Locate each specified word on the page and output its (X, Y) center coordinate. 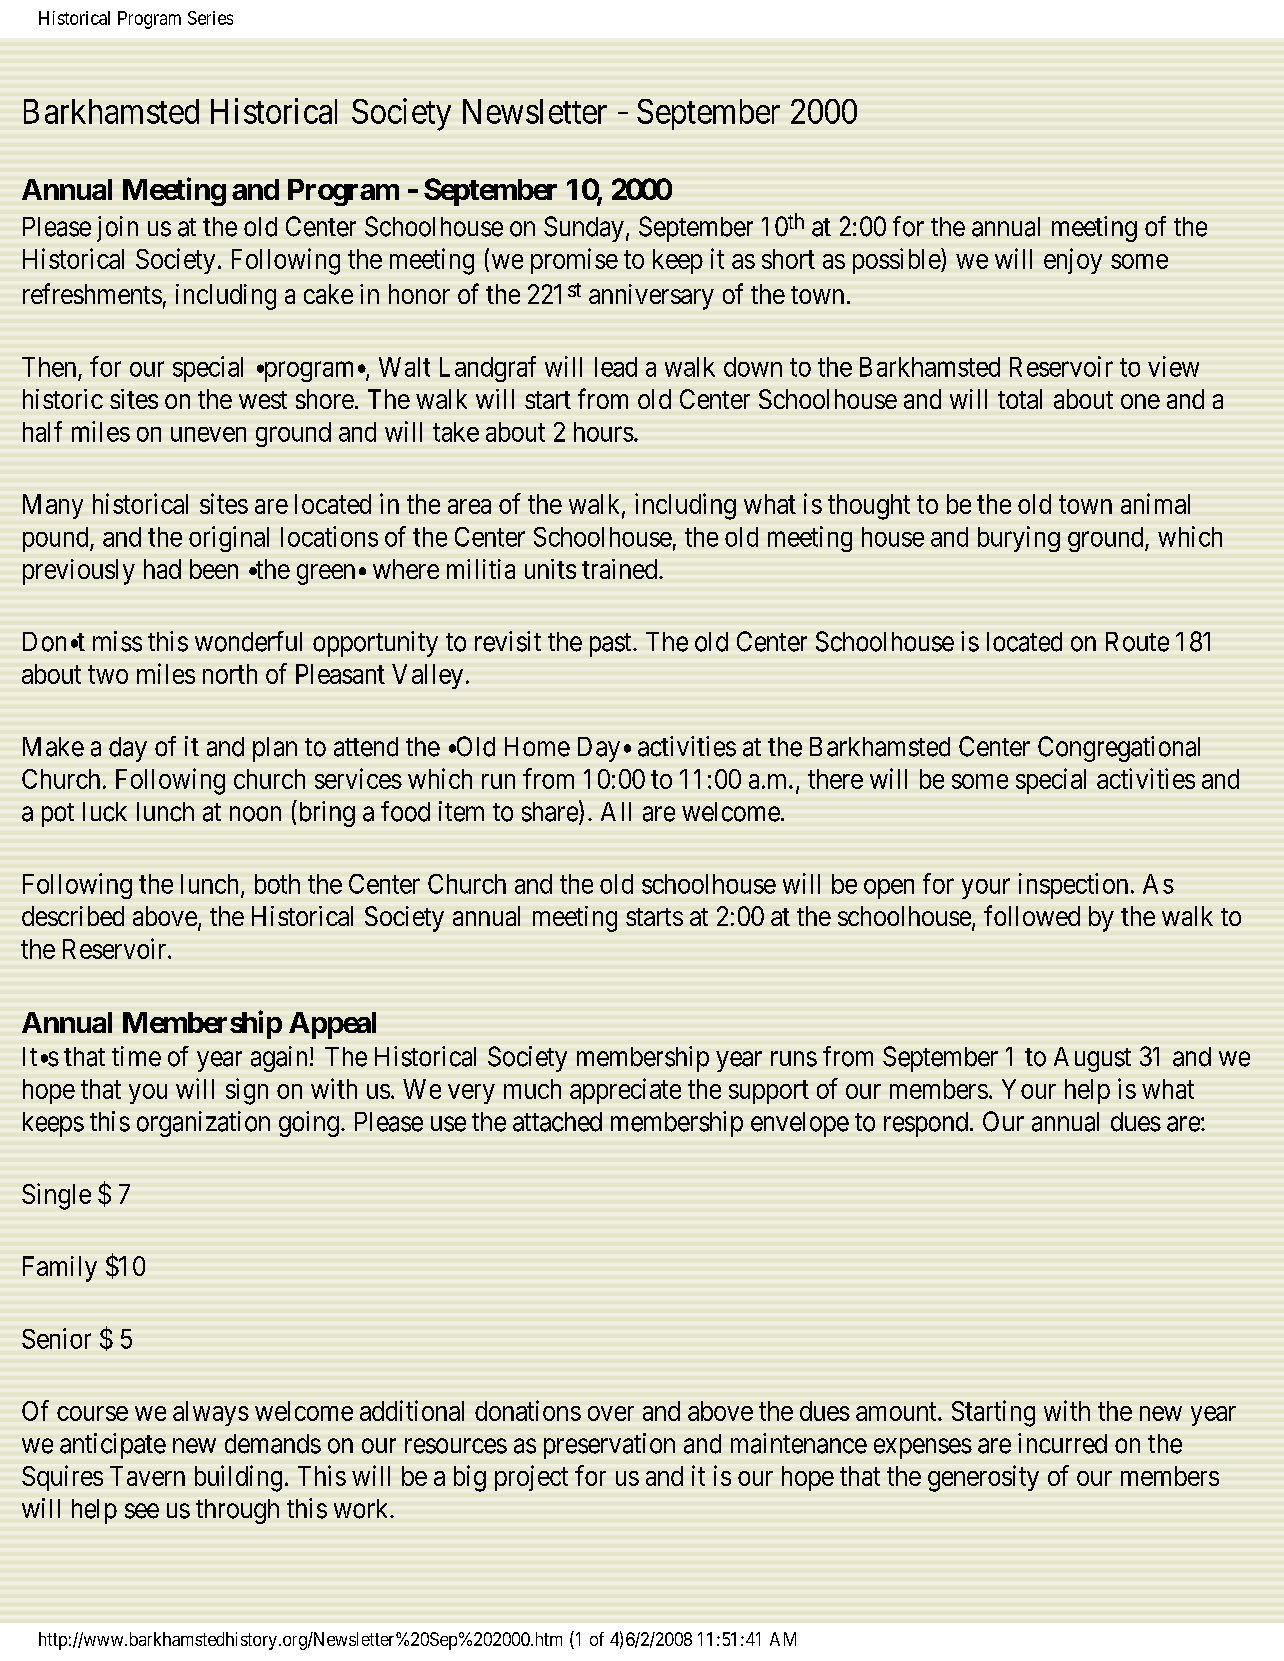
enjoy (1073, 261)
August (1092, 1059)
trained (621, 569)
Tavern (147, 1476)
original (229, 539)
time (136, 1056)
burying (1019, 539)
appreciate (625, 1091)
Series (210, 18)
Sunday (584, 229)
